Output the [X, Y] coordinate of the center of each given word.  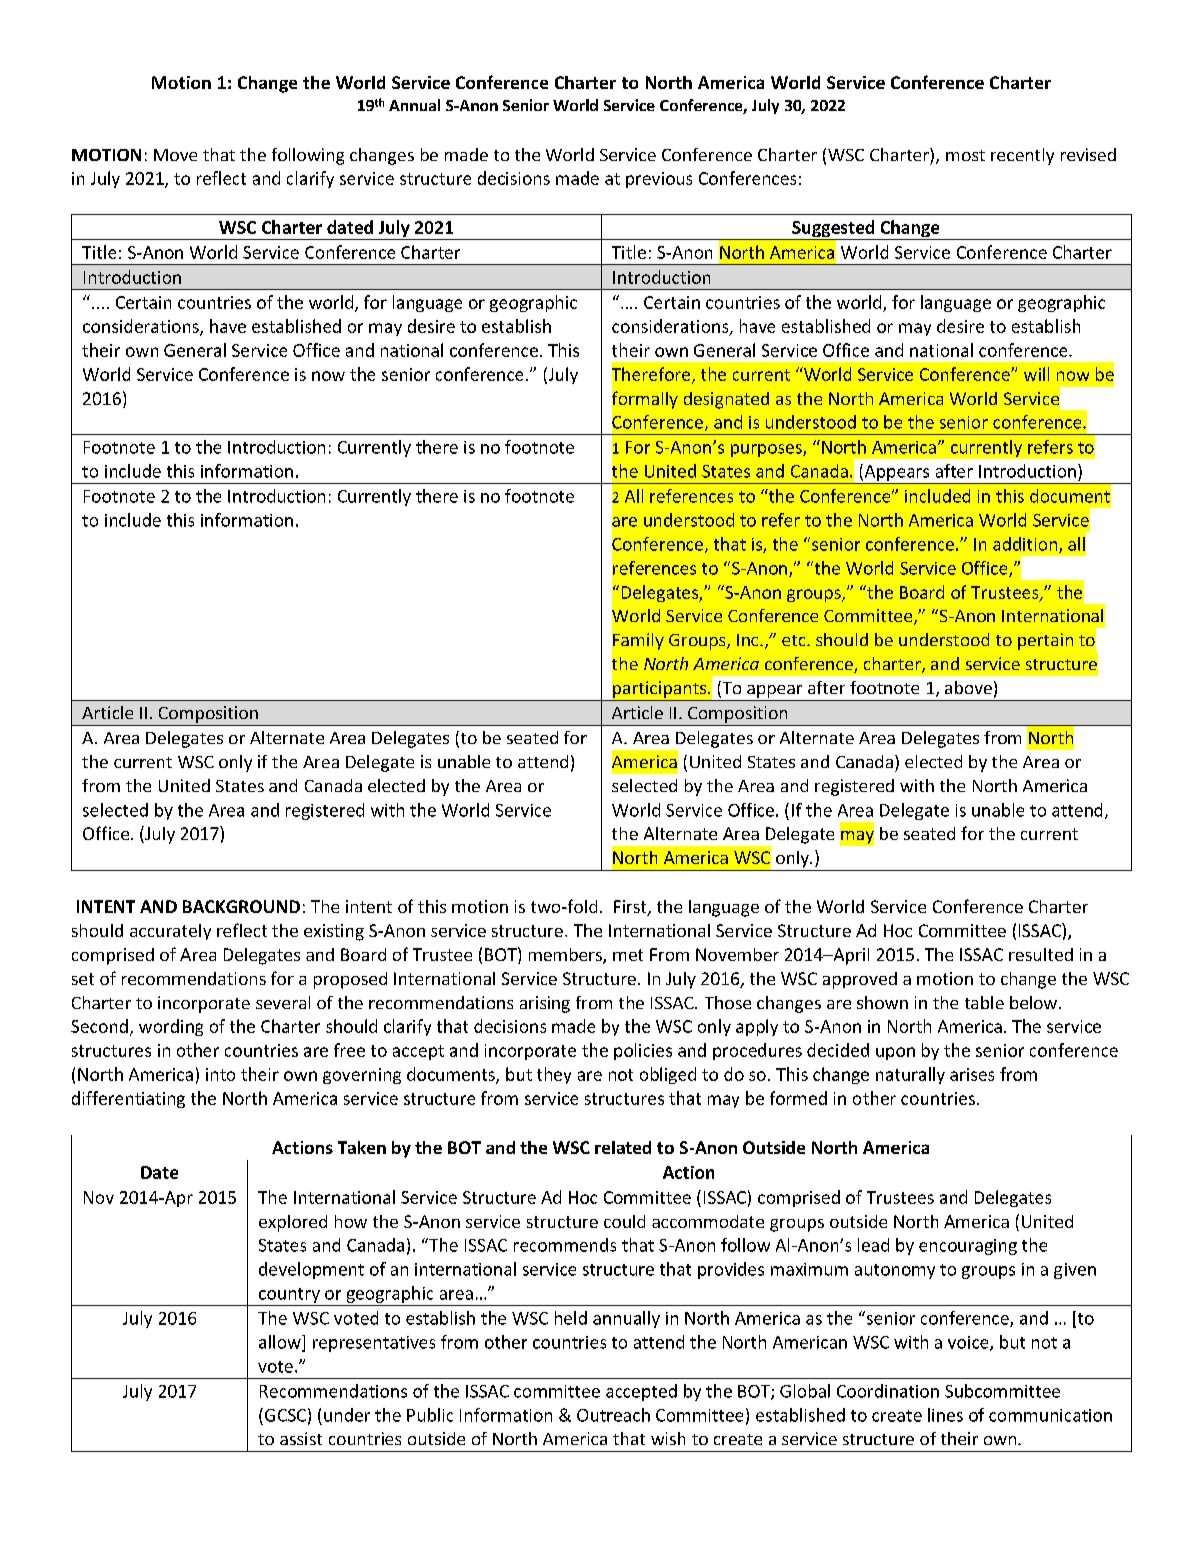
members [566, 956]
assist [301, 1438]
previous [659, 180]
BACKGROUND [241, 906]
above [968, 687]
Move [175, 155]
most [965, 155]
